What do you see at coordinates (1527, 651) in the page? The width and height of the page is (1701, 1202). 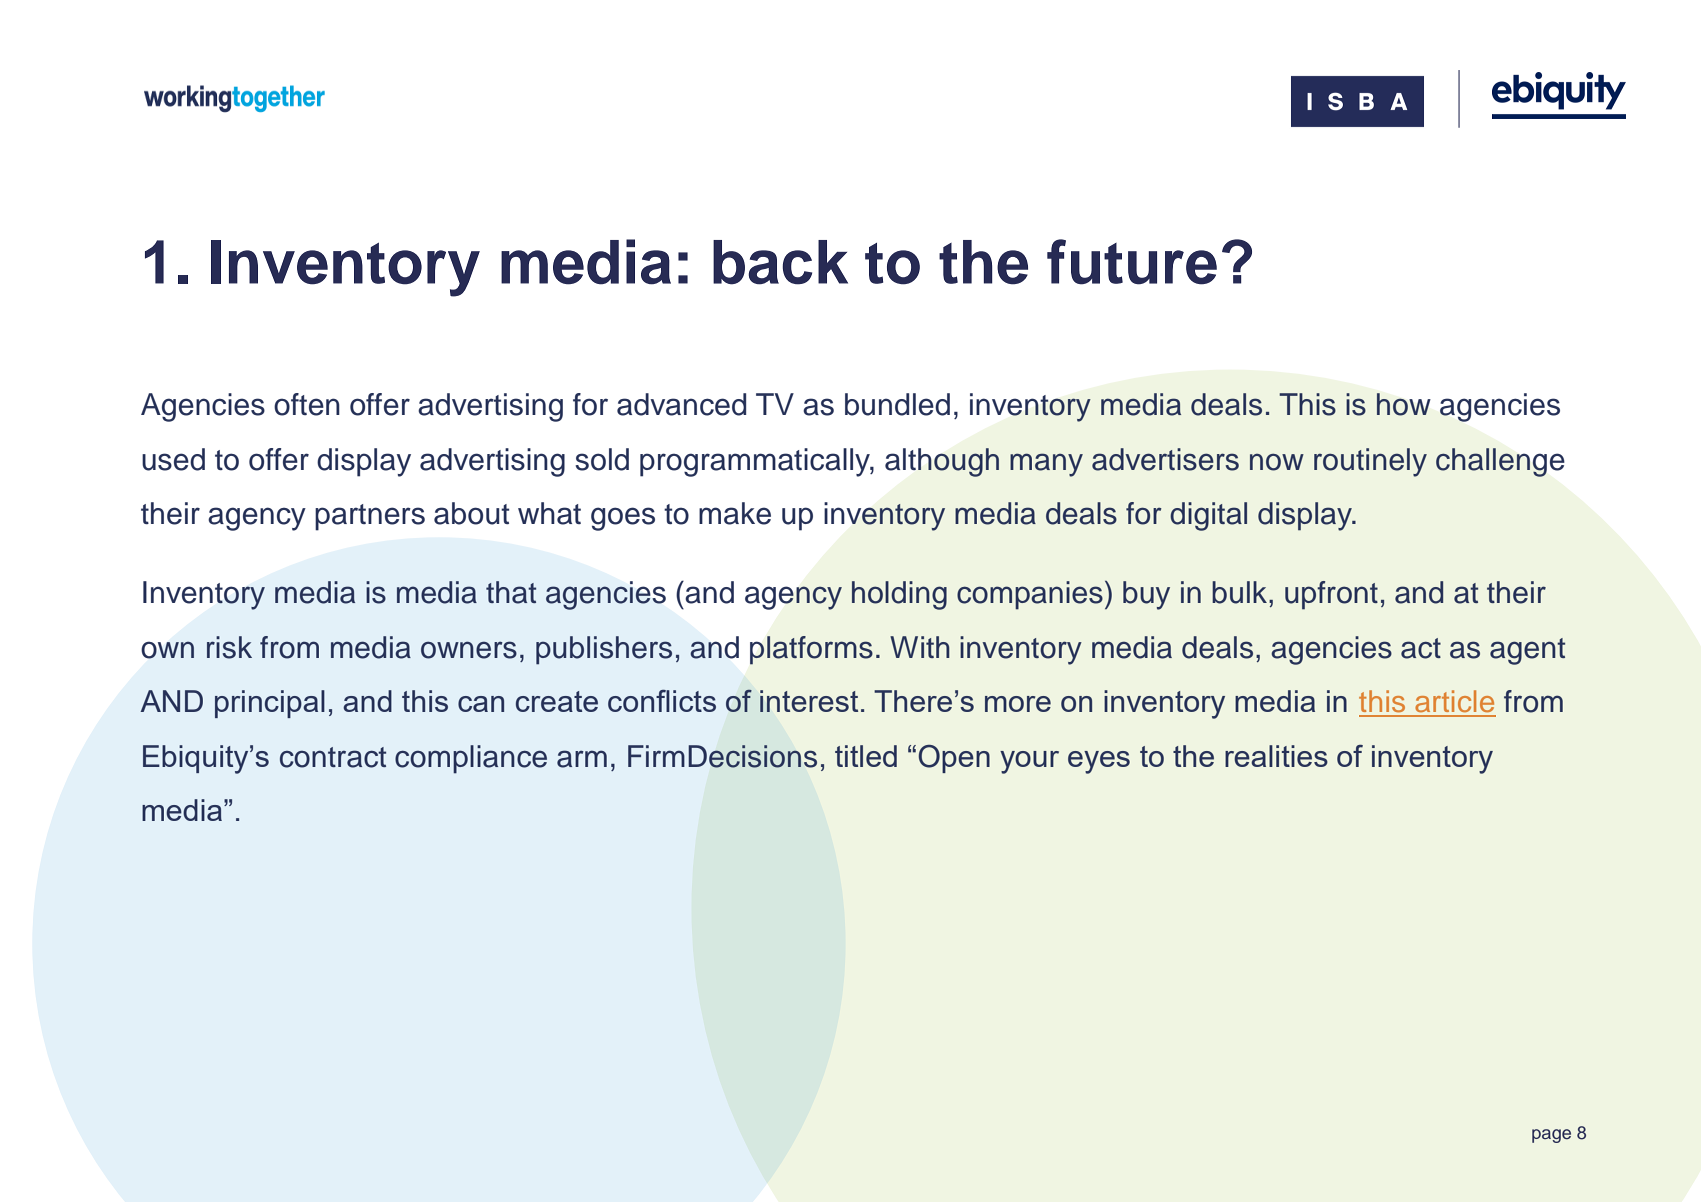 I see `agent` at bounding box center [1527, 651].
